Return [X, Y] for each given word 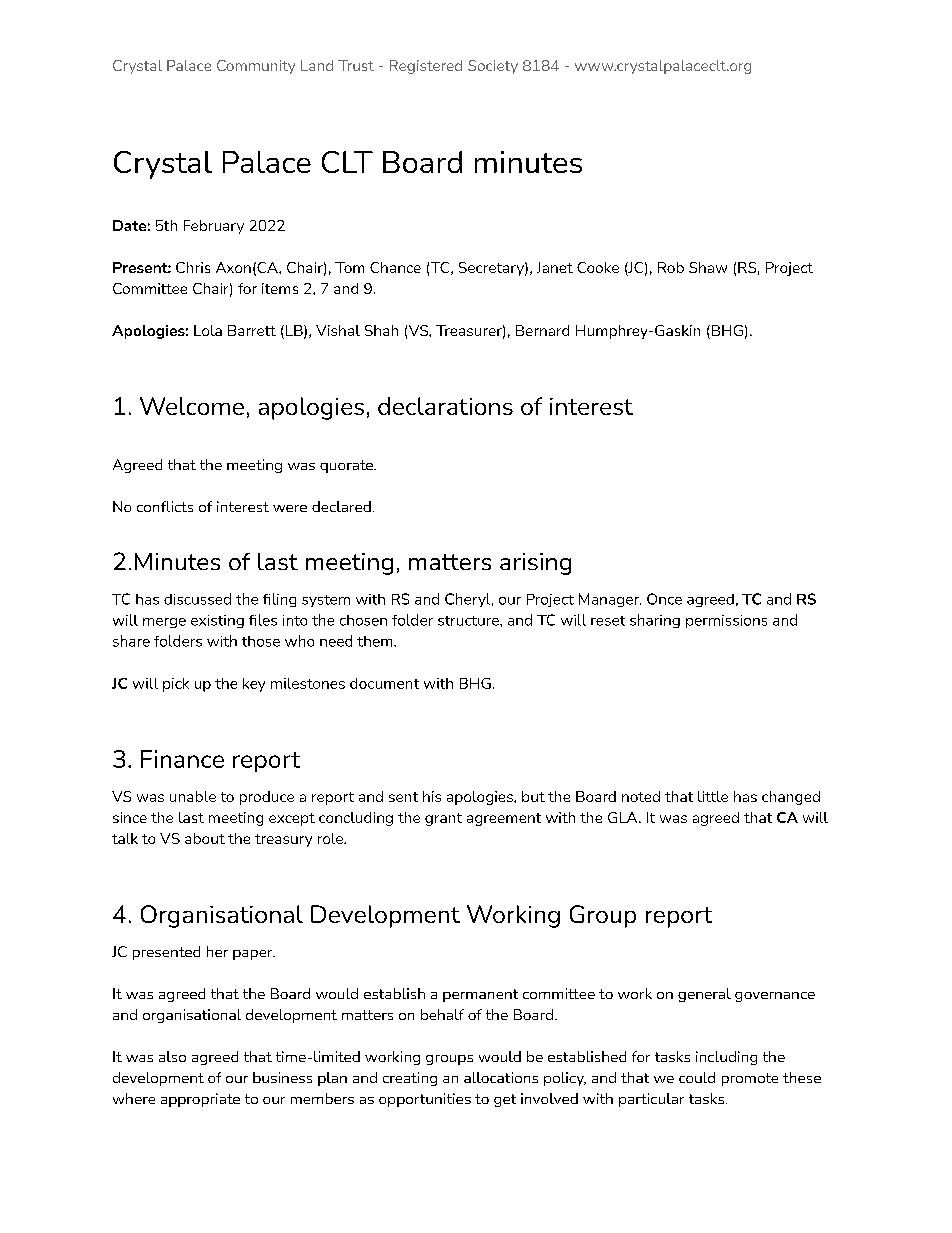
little [713, 796]
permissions [726, 621]
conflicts [165, 506]
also [172, 1056]
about [205, 838]
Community [256, 67]
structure [469, 621]
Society [493, 67]
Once [664, 599]
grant [443, 819]
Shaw [708, 267]
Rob [671, 267]
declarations [445, 406]
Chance [395, 267]
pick [176, 685]
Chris [193, 267]
